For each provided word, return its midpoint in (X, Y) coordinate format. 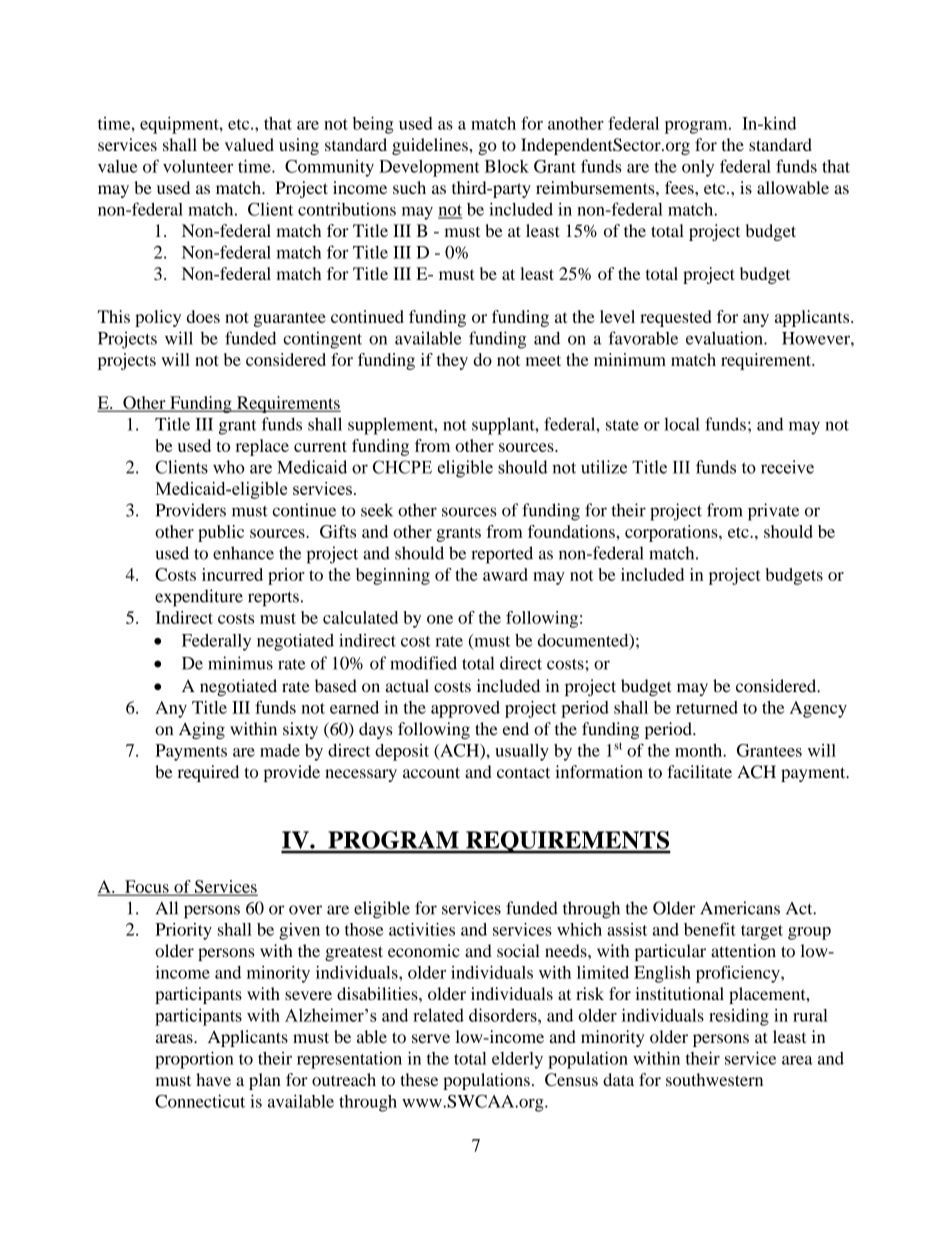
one (440, 619)
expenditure (199, 598)
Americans (740, 908)
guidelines (431, 146)
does (203, 316)
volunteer (198, 166)
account (431, 773)
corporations (672, 533)
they (452, 361)
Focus (147, 887)
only (698, 168)
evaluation (725, 338)
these (419, 1079)
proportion (194, 1060)
